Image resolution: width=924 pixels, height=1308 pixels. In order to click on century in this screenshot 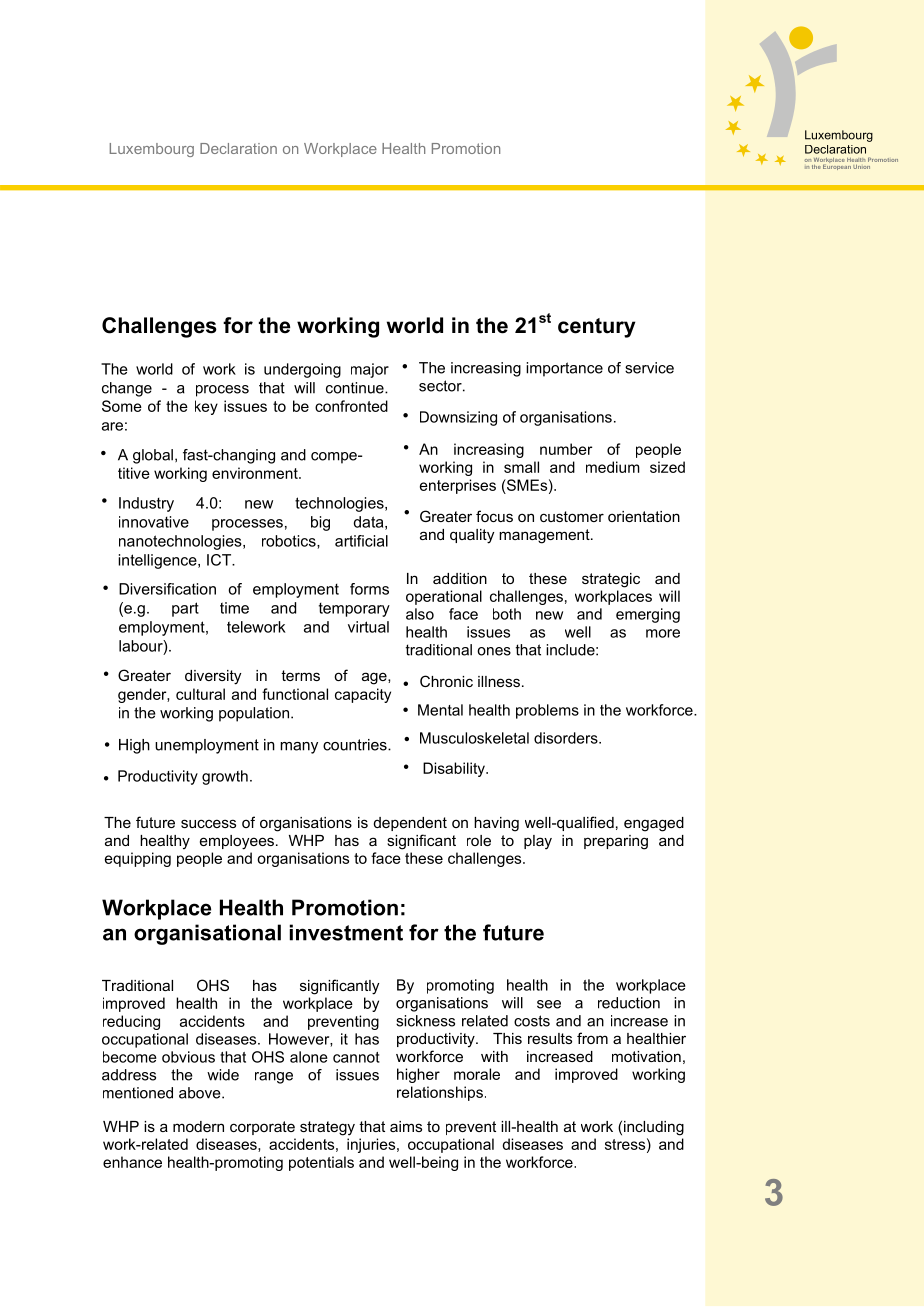, I will do `click(596, 328)`.
